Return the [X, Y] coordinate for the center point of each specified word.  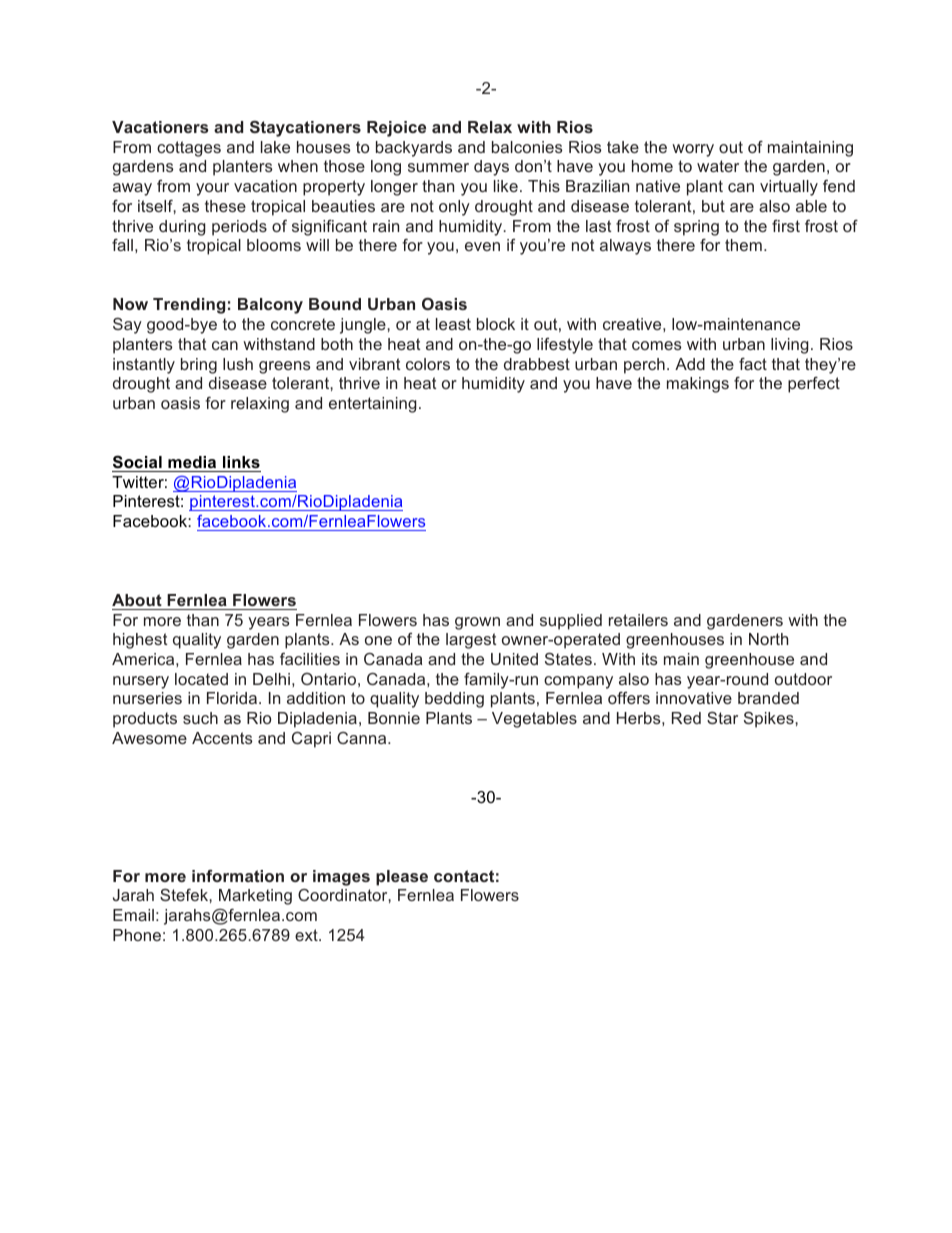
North [768, 639]
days [491, 168]
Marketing [255, 897]
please [402, 878]
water [718, 166]
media [192, 462]
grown [477, 623]
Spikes [770, 720]
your [212, 189]
